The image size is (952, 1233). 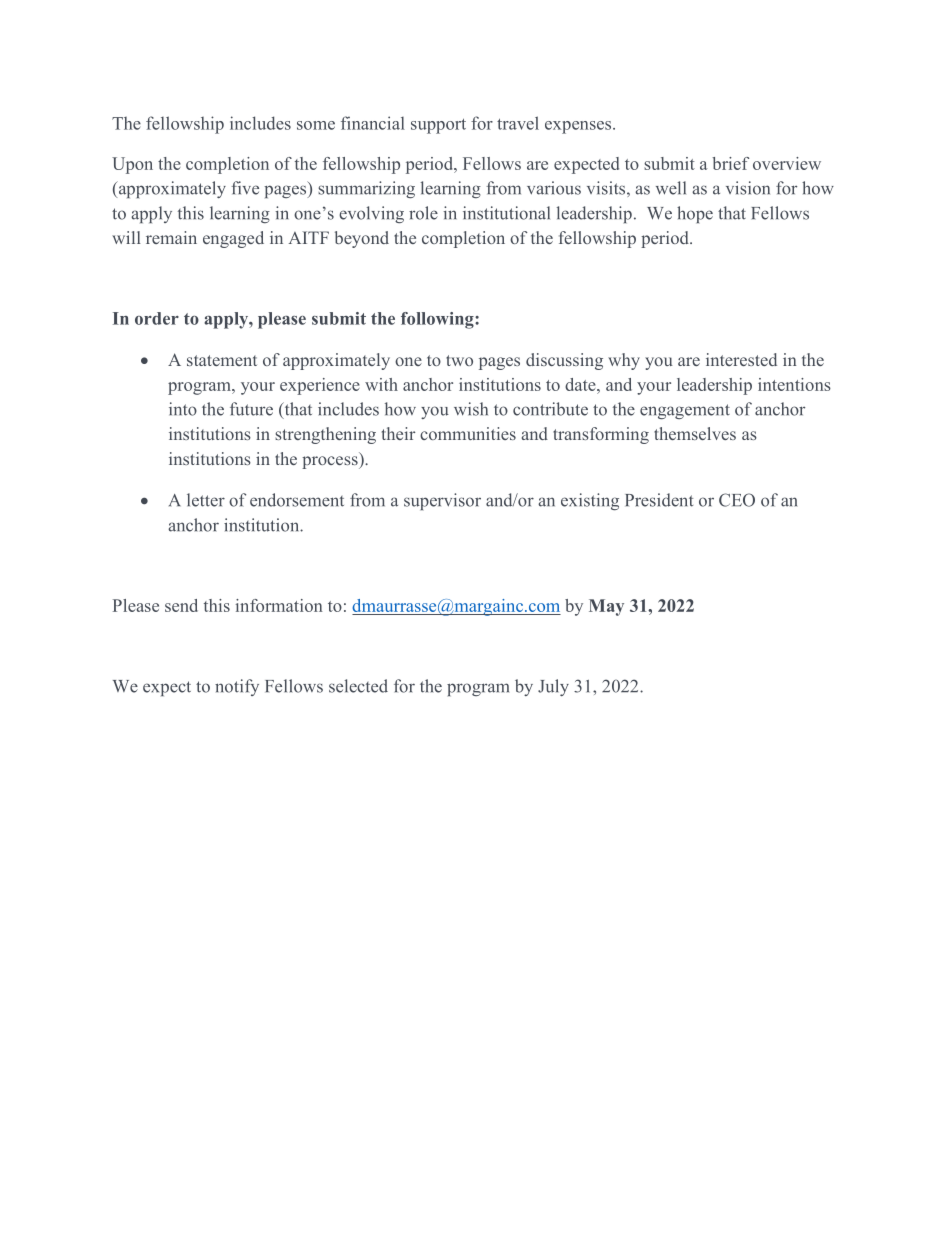 What do you see at coordinates (606, 607) in the image?
I see `May` at bounding box center [606, 607].
